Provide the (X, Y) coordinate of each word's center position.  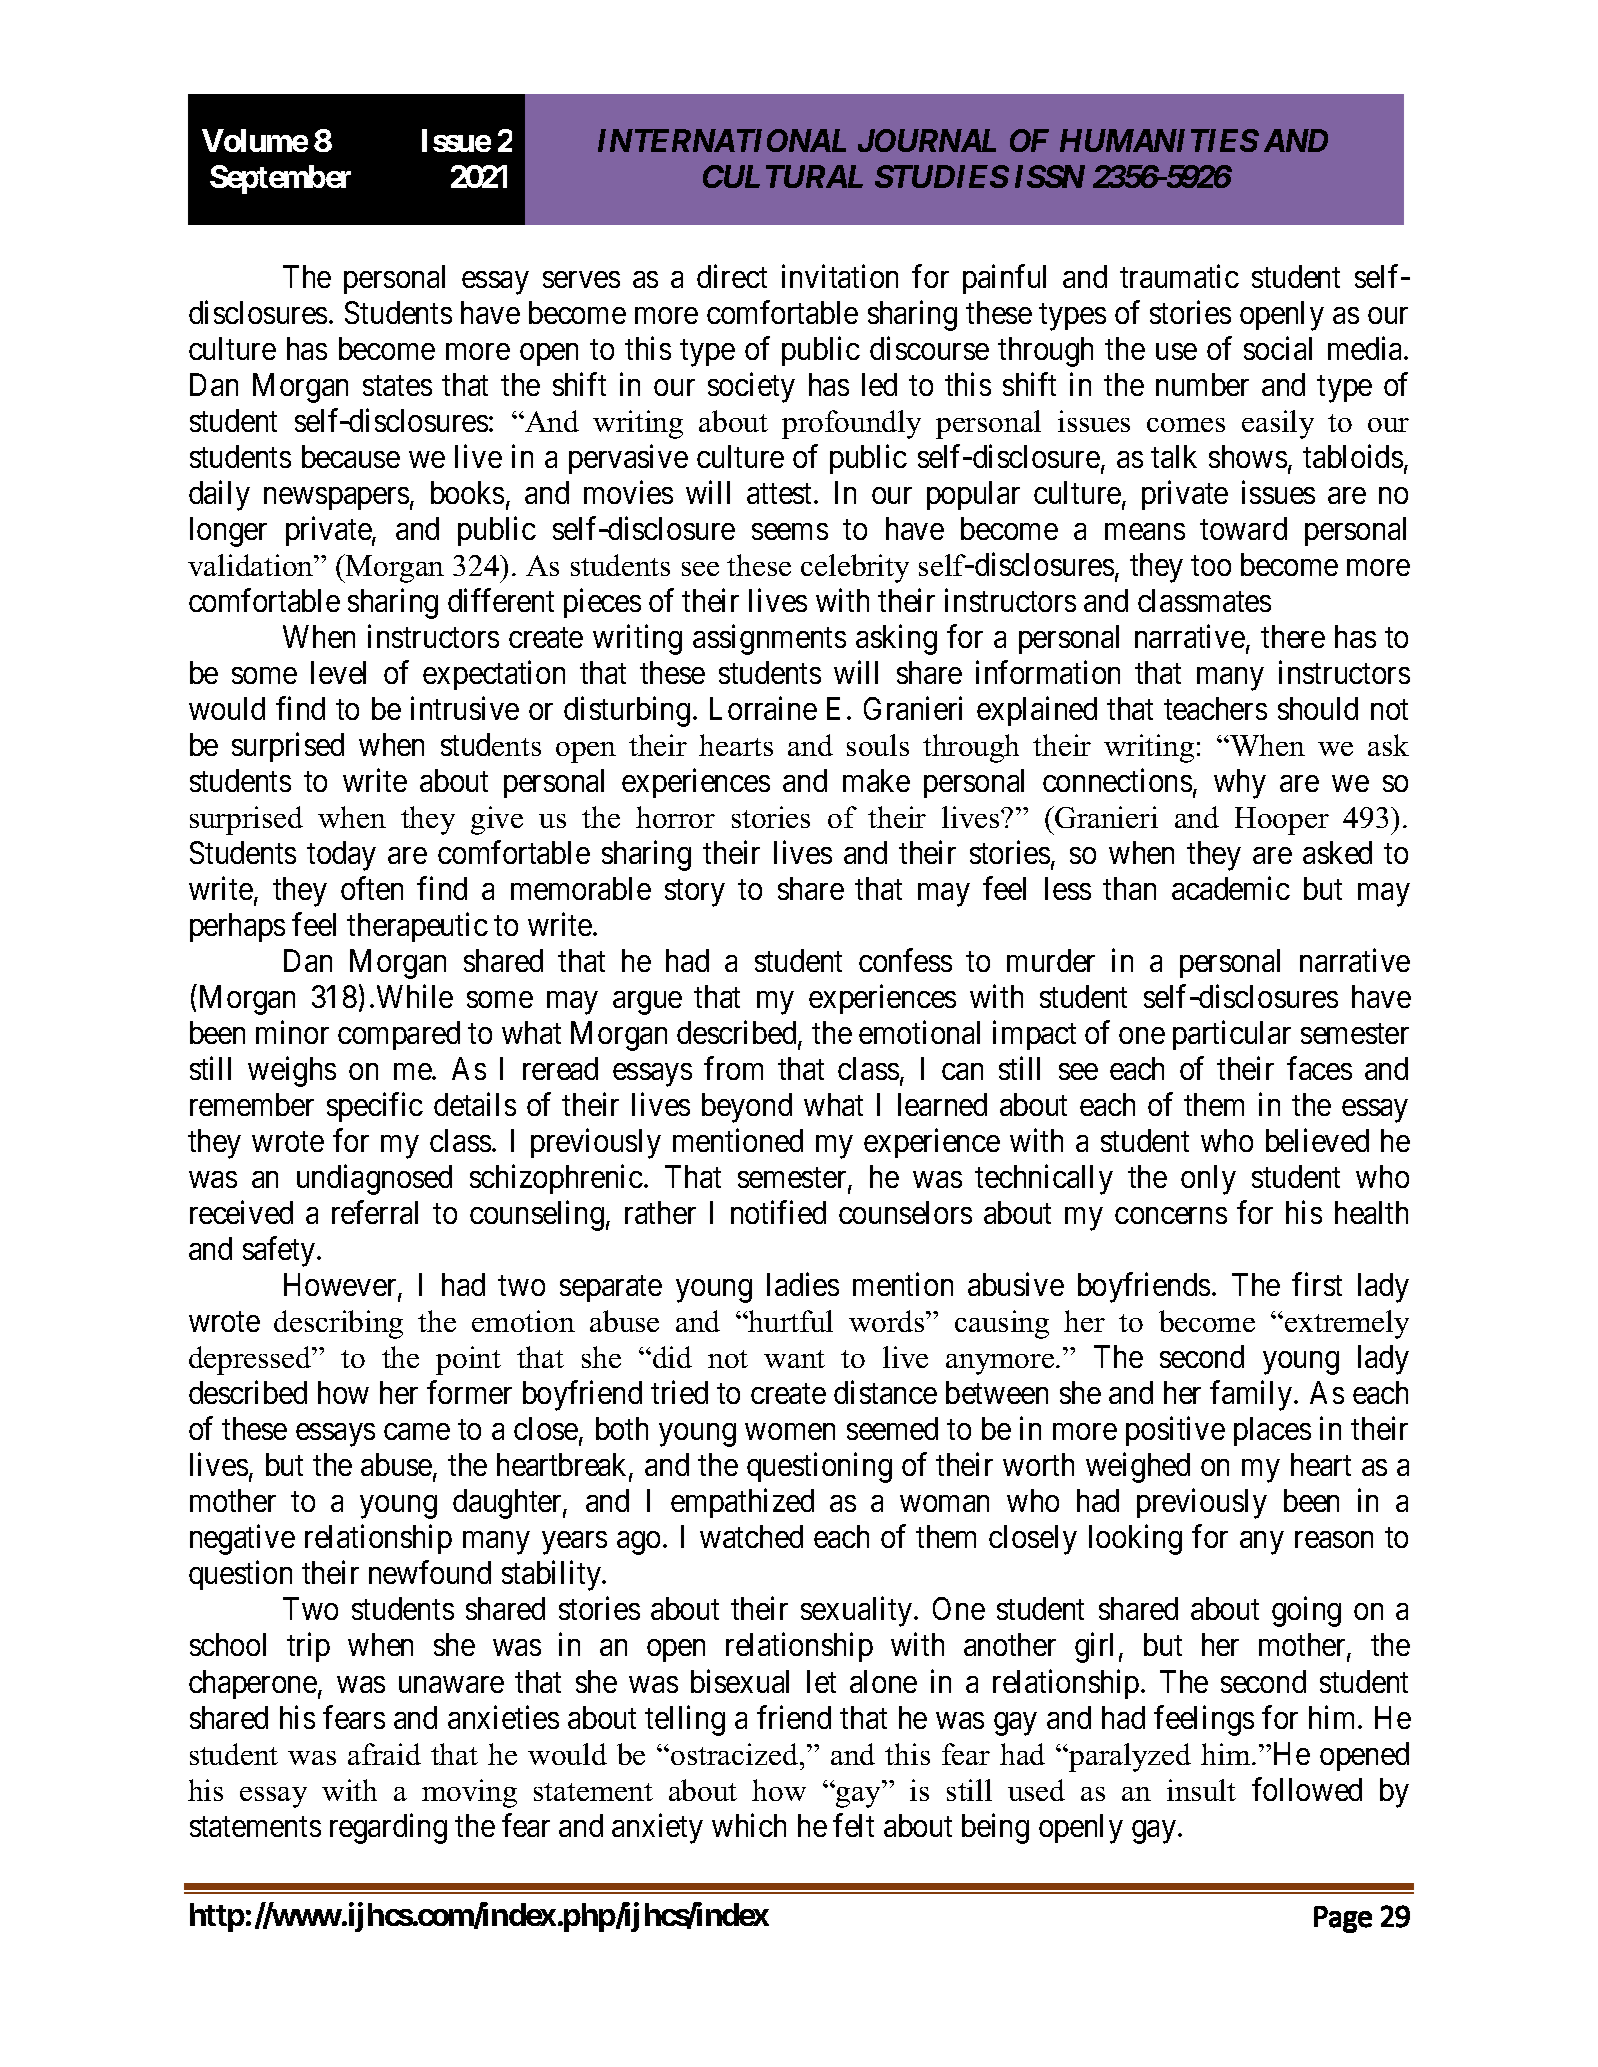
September (280, 179)
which (749, 1825)
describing (338, 1324)
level (338, 672)
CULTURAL (783, 176)
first (1317, 1284)
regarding (388, 1828)
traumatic (1179, 276)
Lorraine (763, 708)
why (1240, 784)
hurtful (790, 1321)
